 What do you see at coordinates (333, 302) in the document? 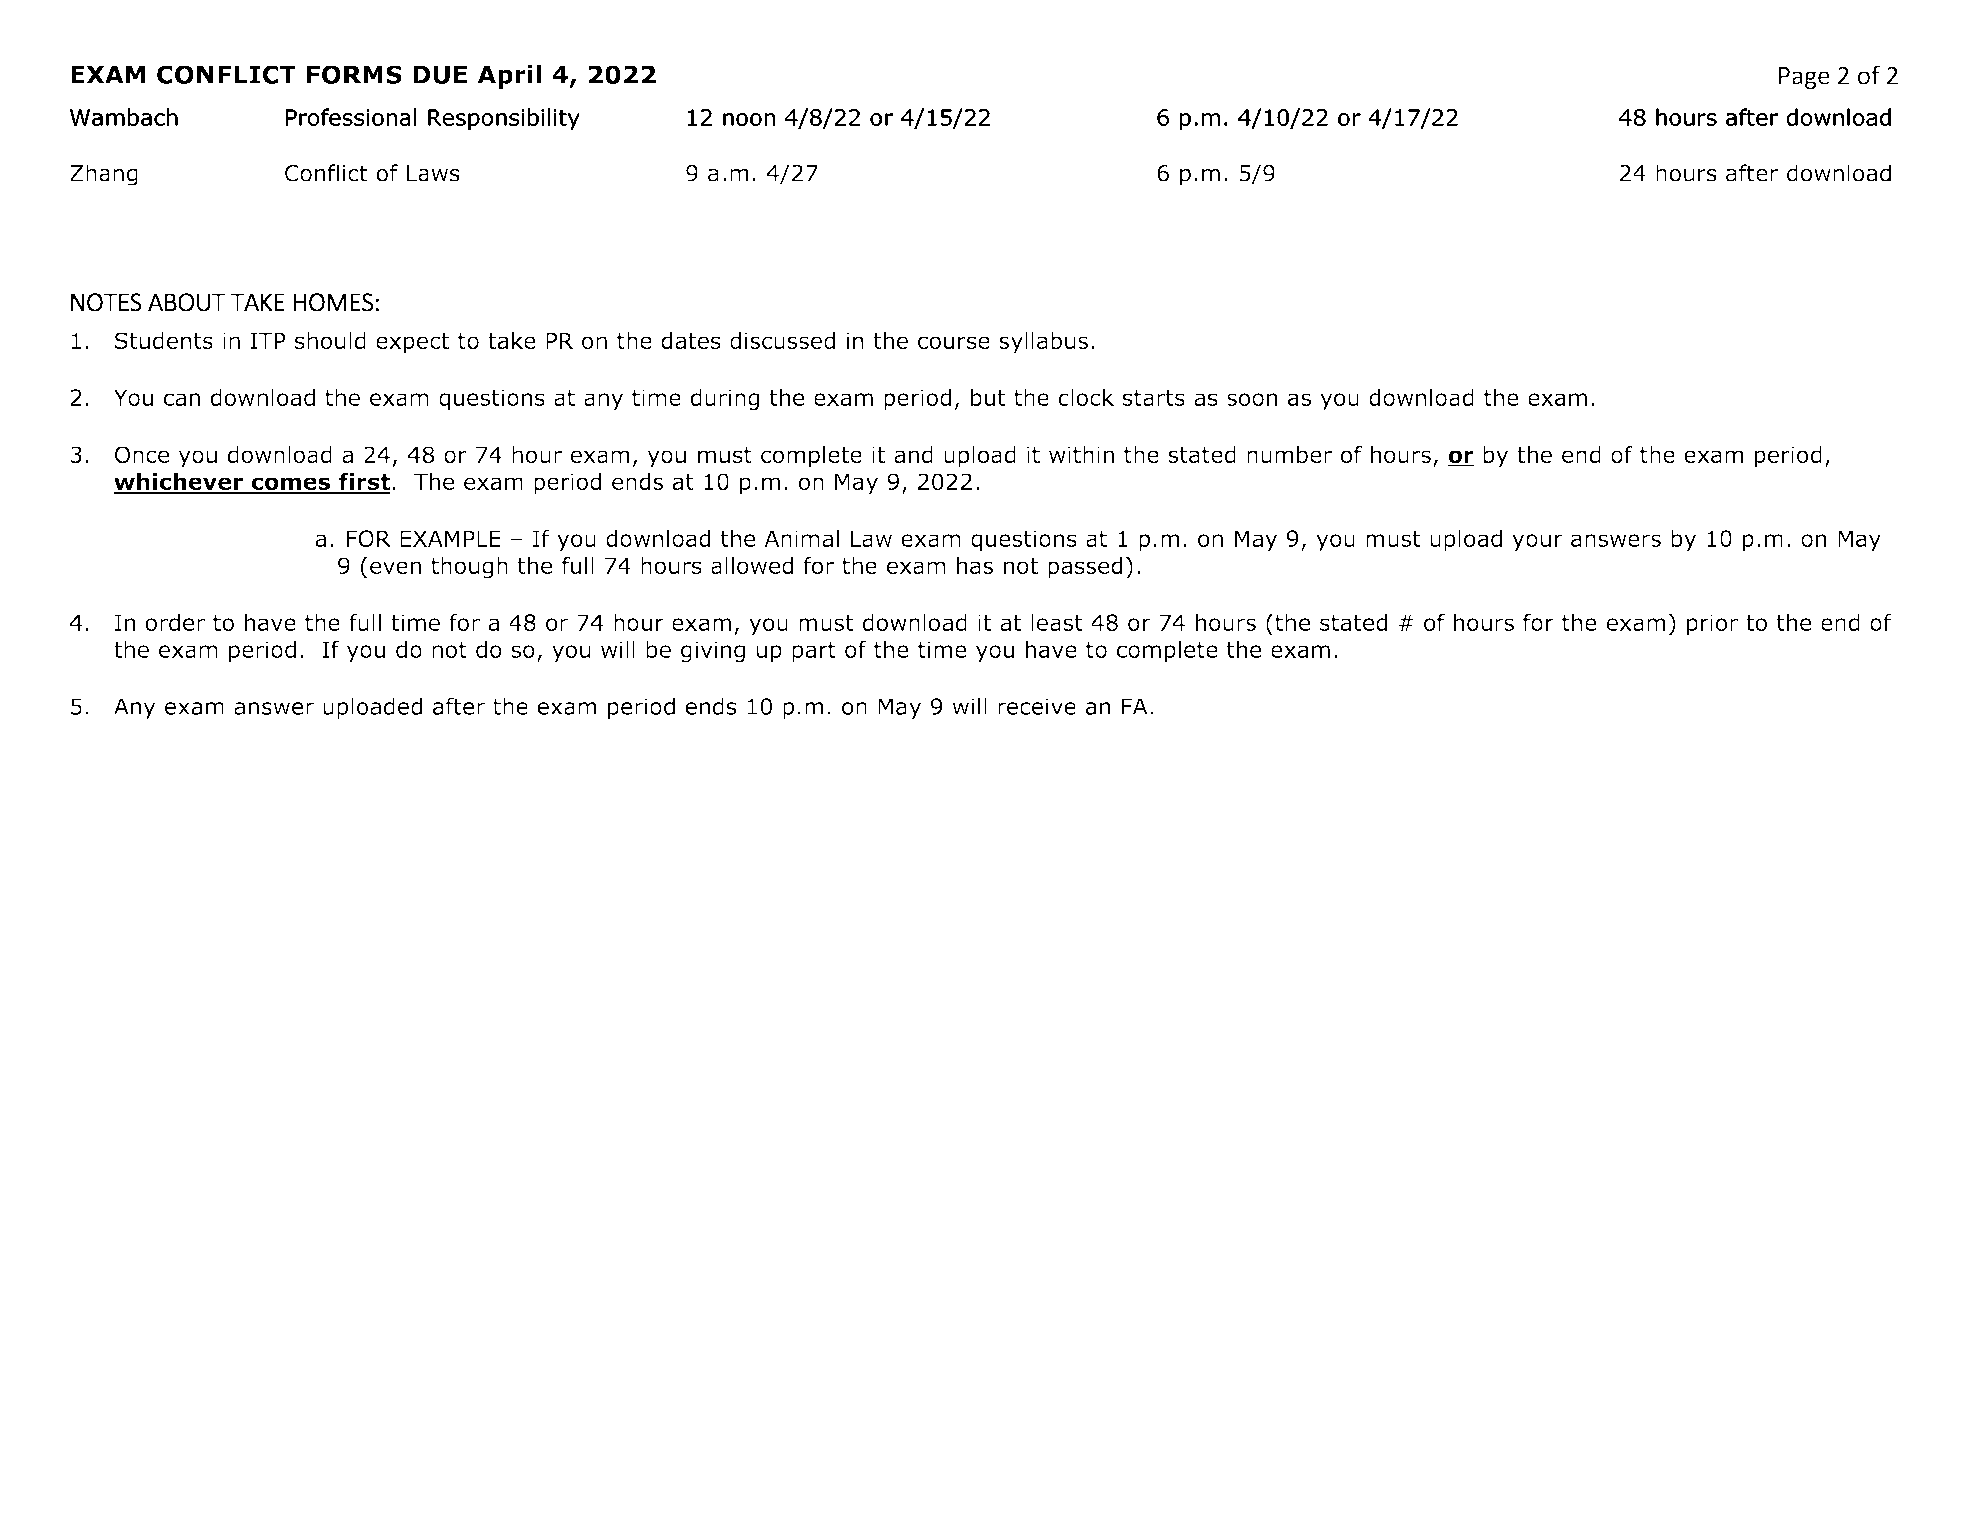
I see `HOMES` at bounding box center [333, 302].
